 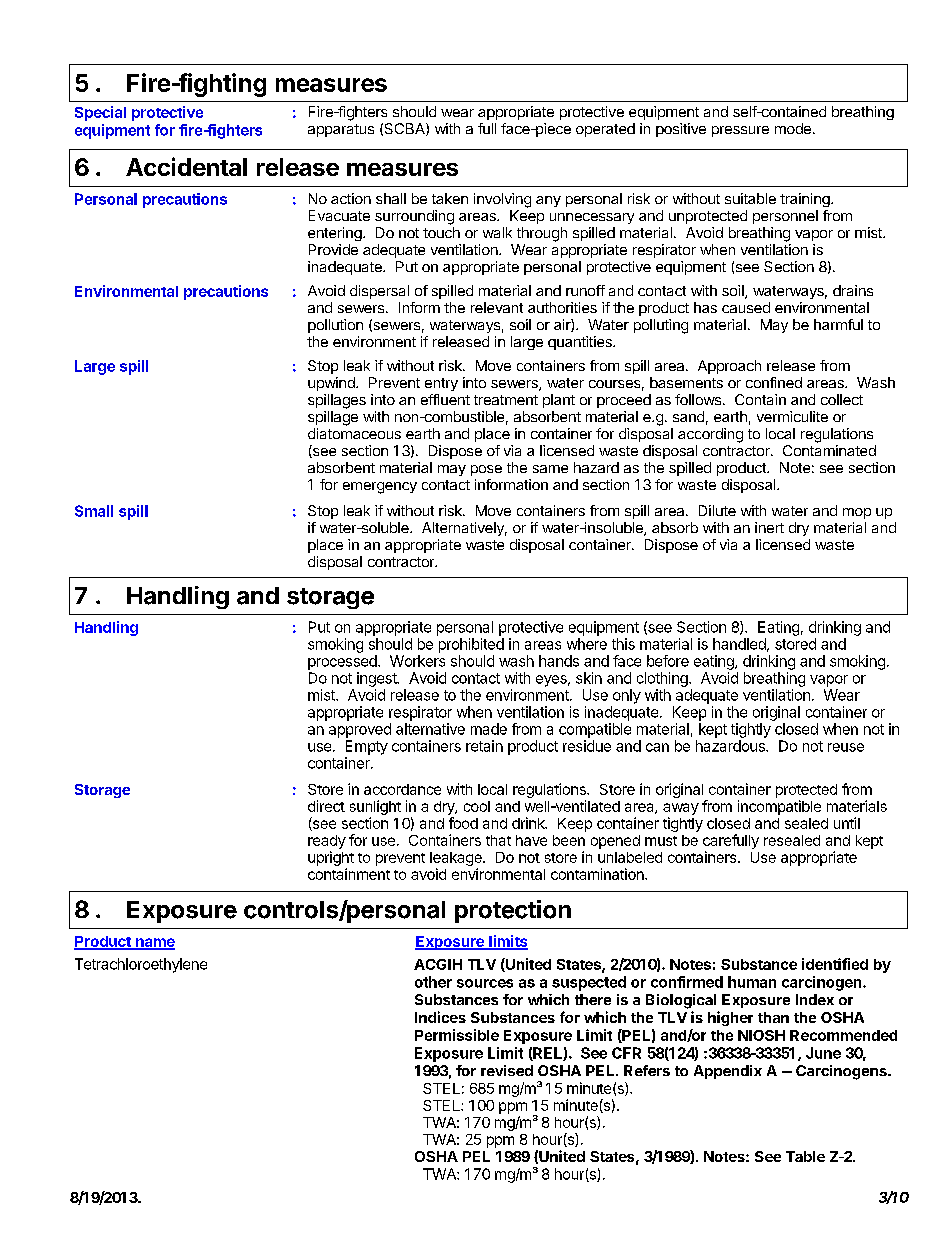 What do you see at coordinates (513, 911) in the document?
I see `protection` at bounding box center [513, 911].
